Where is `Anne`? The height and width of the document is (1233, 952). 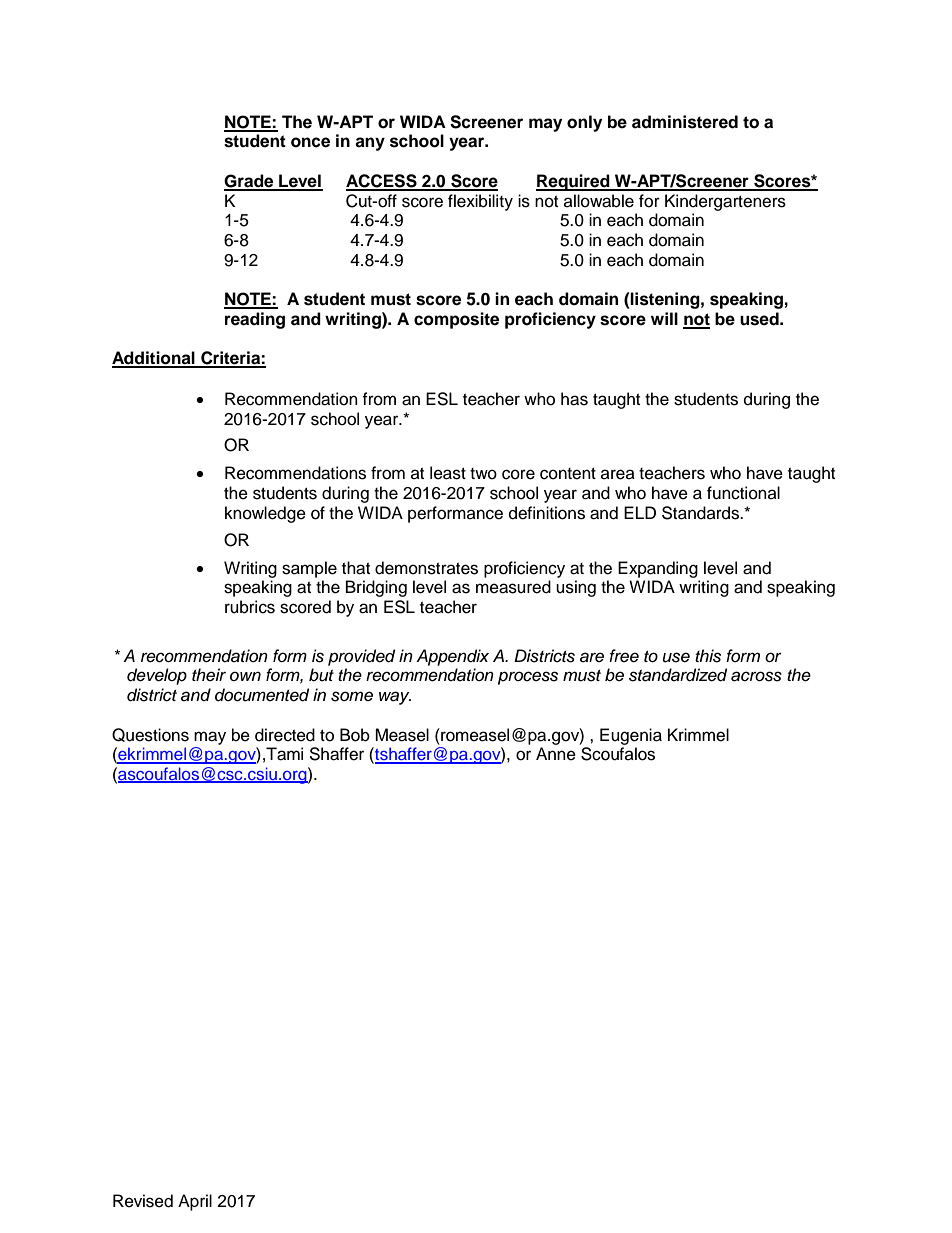 Anne is located at coordinates (556, 754).
